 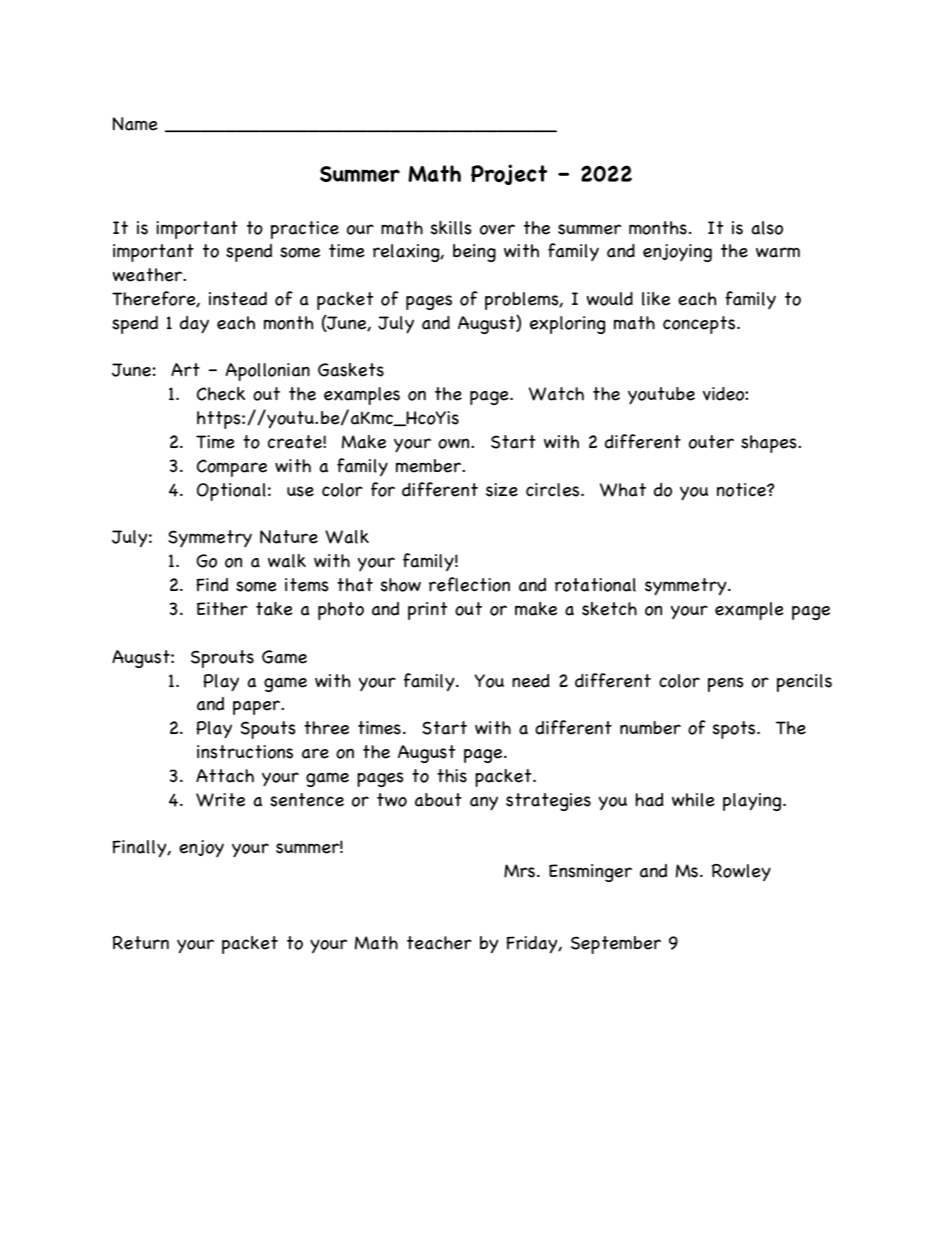 What do you see at coordinates (735, 730) in the screenshot?
I see `spots` at bounding box center [735, 730].
